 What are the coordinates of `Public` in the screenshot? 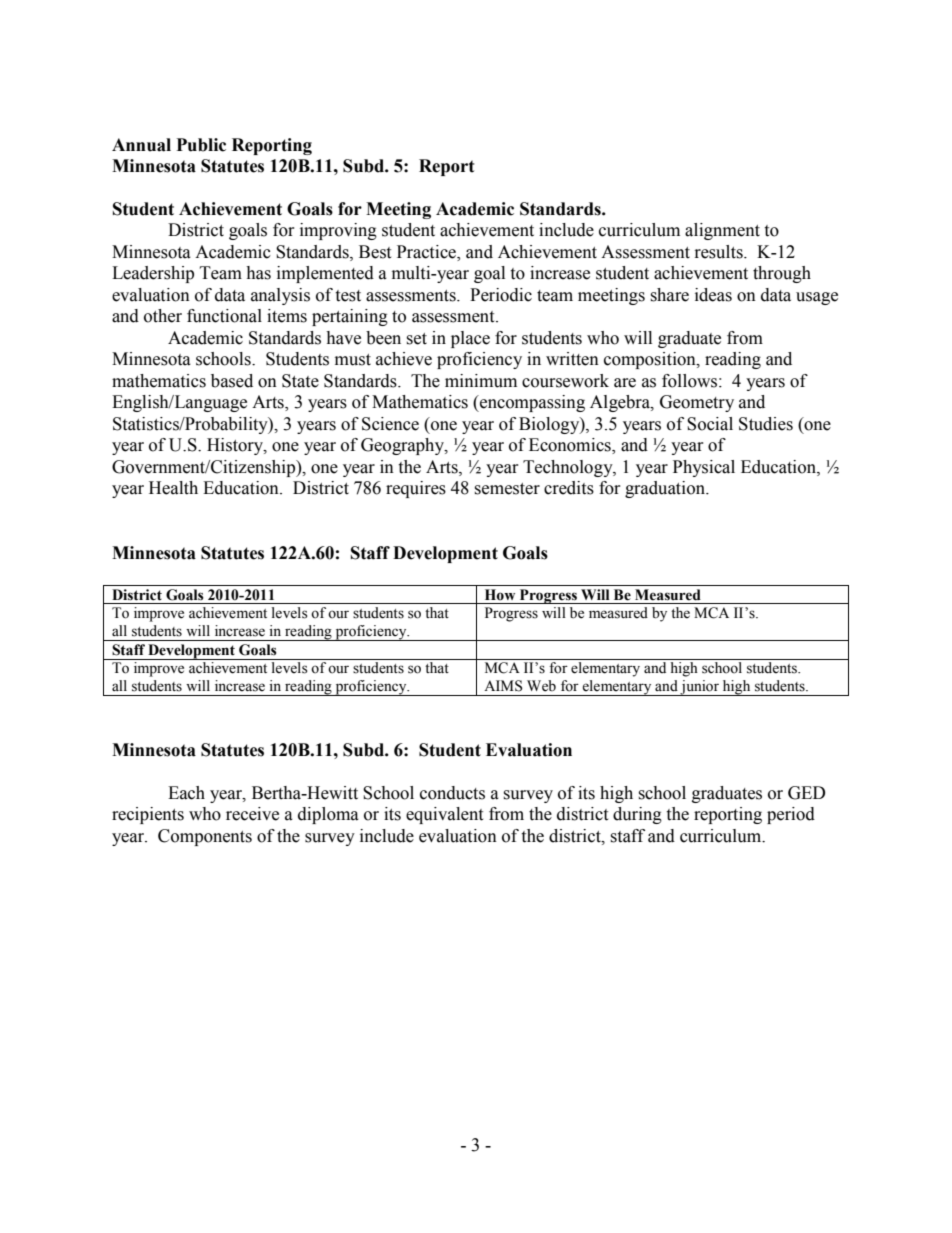 It's located at (201, 145).
